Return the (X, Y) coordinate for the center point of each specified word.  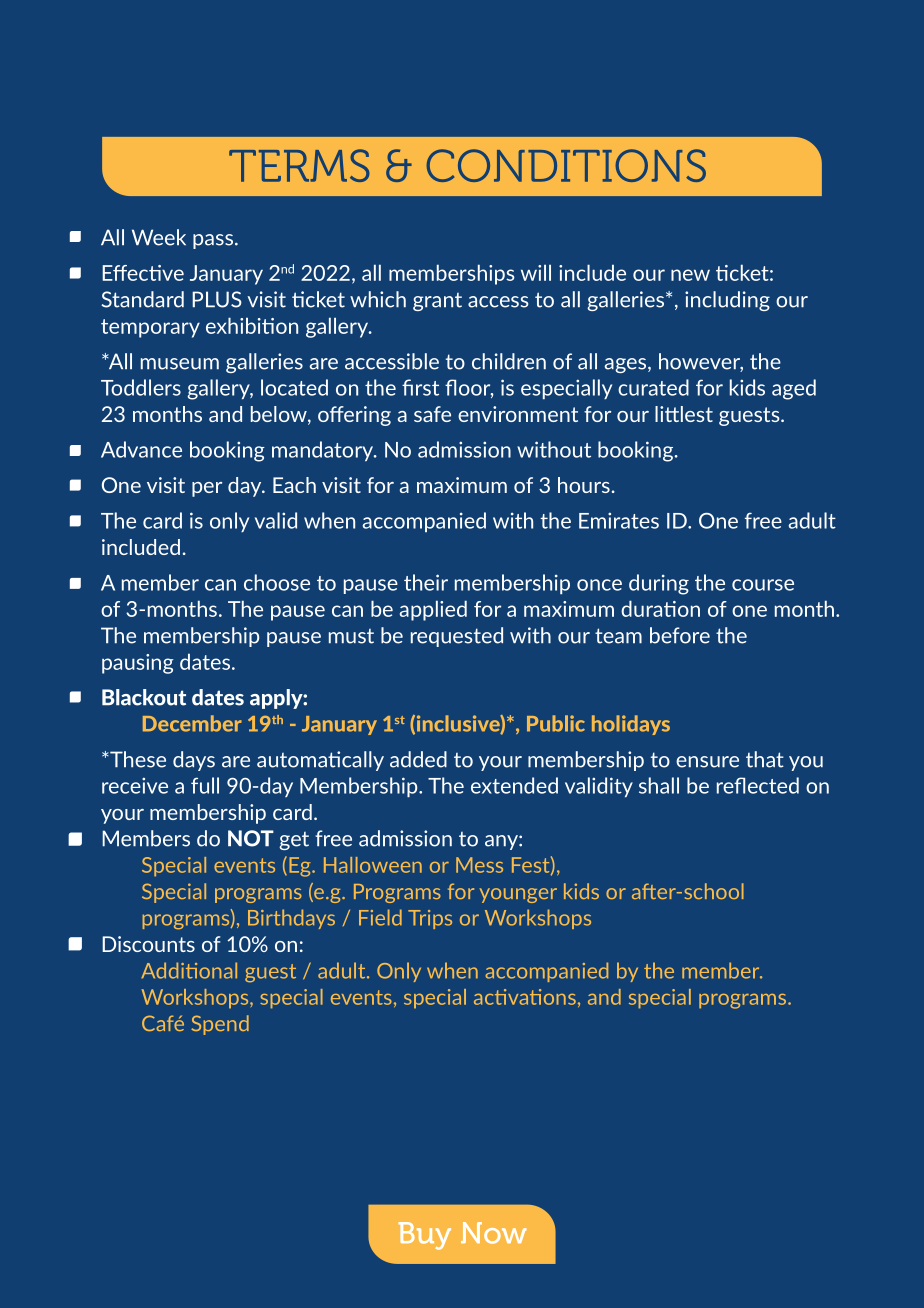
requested (457, 637)
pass (213, 241)
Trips (430, 919)
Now (494, 1233)
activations (525, 997)
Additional (189, 970)
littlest (684, 414)
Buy (424, 1236)
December (192, 723)
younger (518, 895)
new (690, 275)
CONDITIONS (566, 165)
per (207, 489)
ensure (707, 762)
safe (432, 414)
